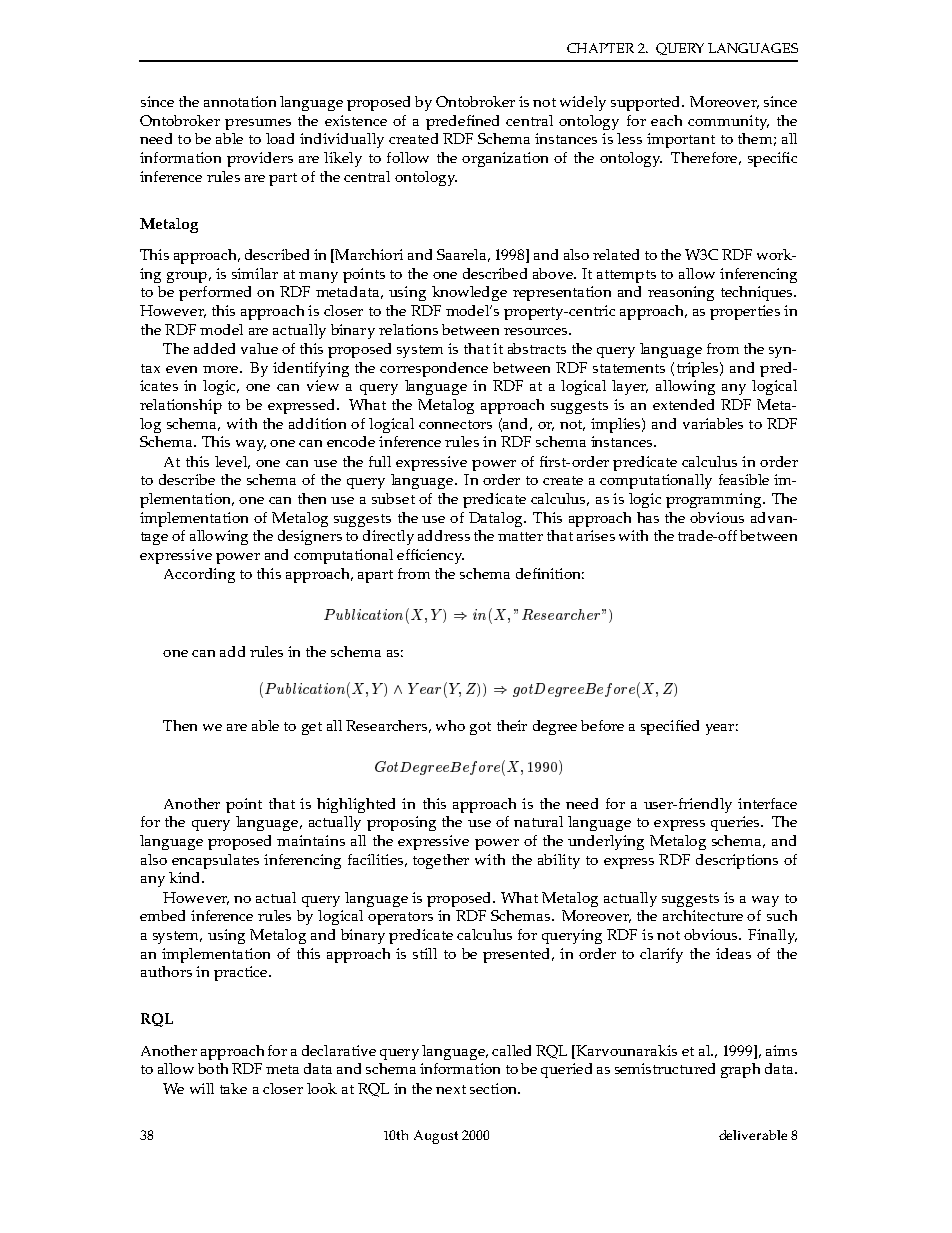 The width and height of the image is (952, 1233). I want to click on graph, so click(740, 1070).
